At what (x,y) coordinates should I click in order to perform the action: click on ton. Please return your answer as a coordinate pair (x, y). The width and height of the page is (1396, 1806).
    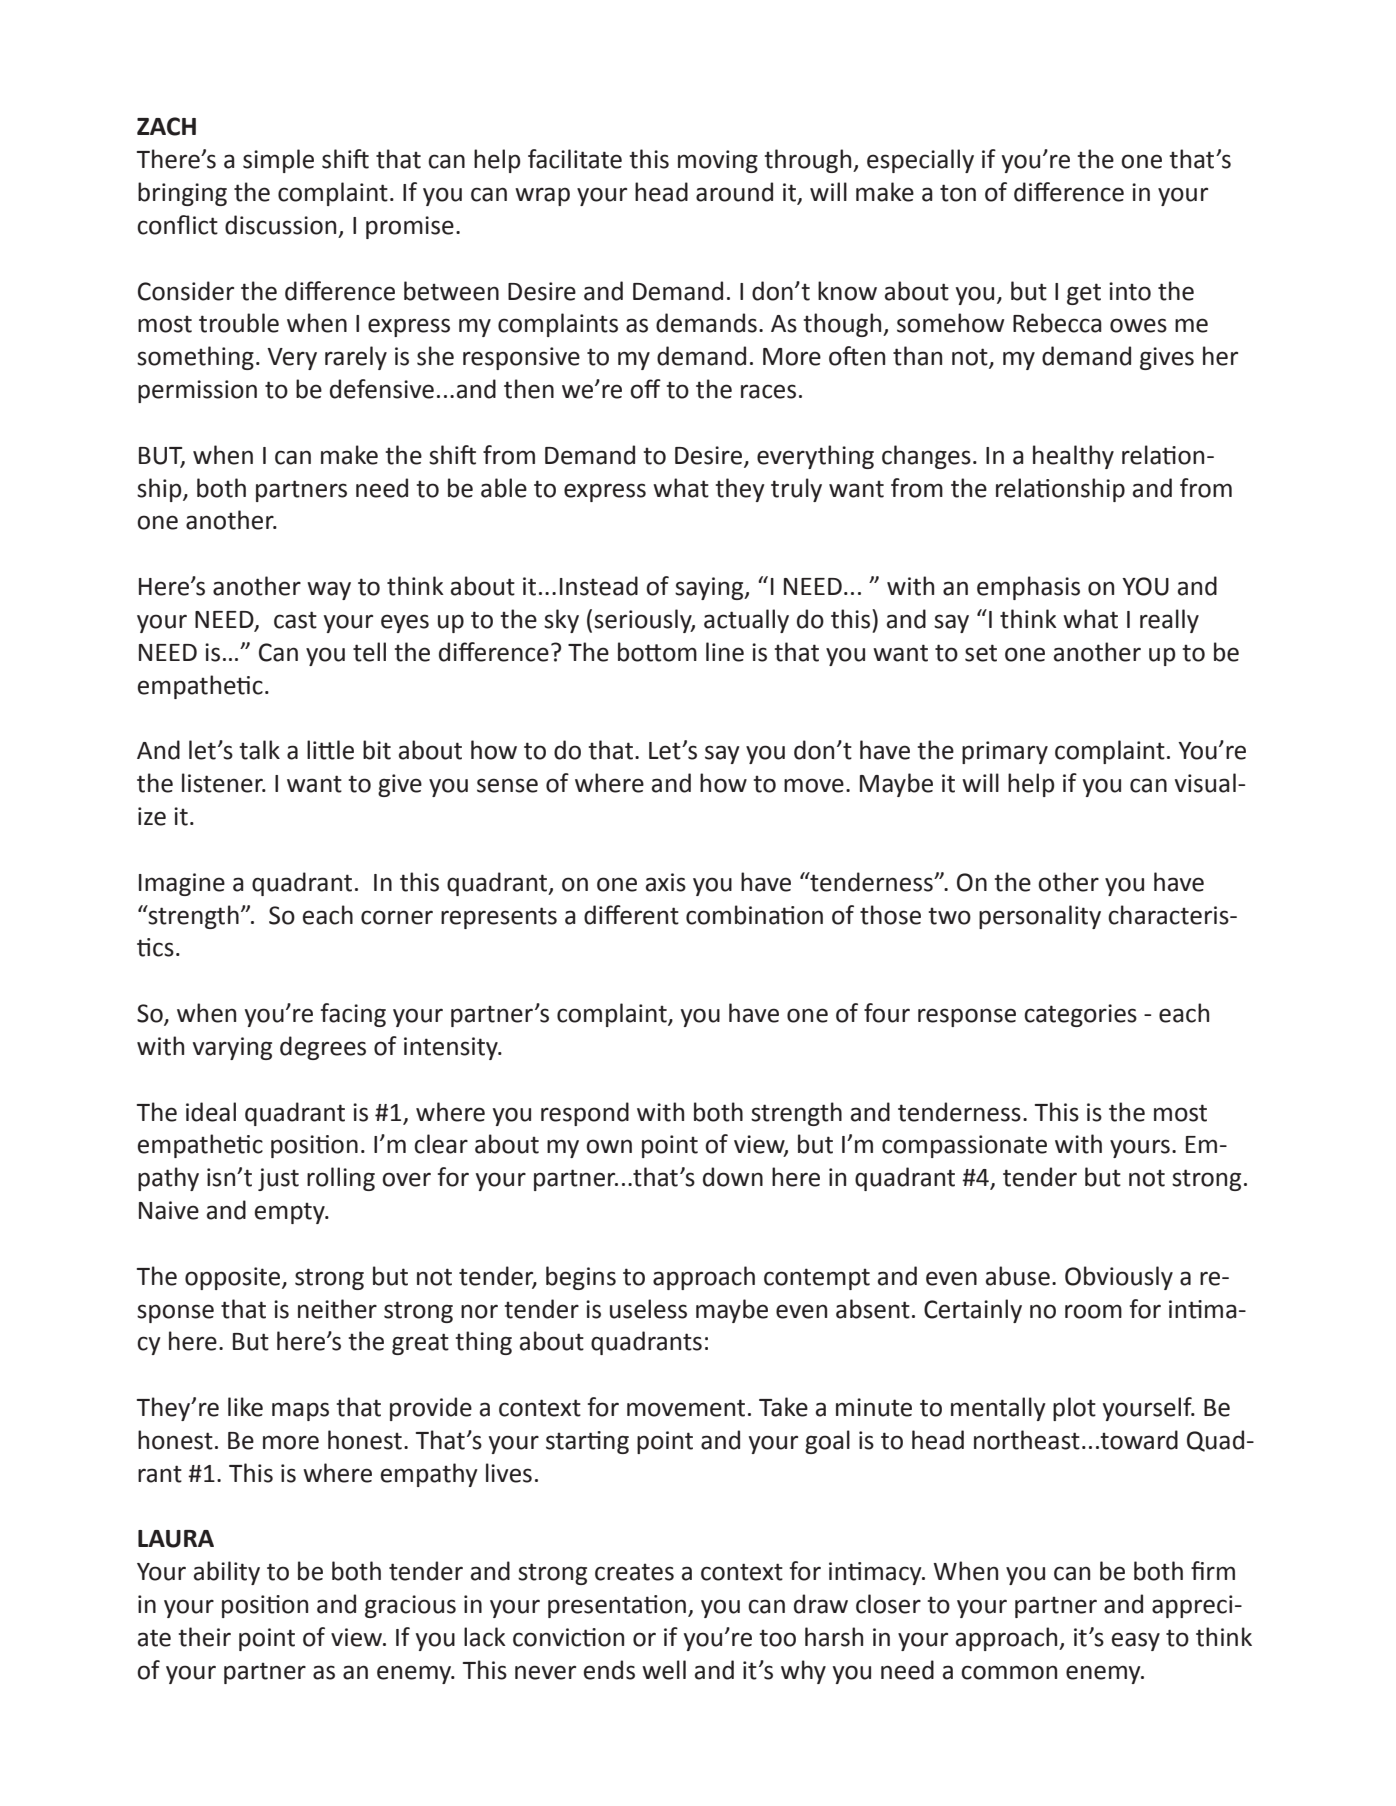
    Looking at the image, I should click on (958, 193).
